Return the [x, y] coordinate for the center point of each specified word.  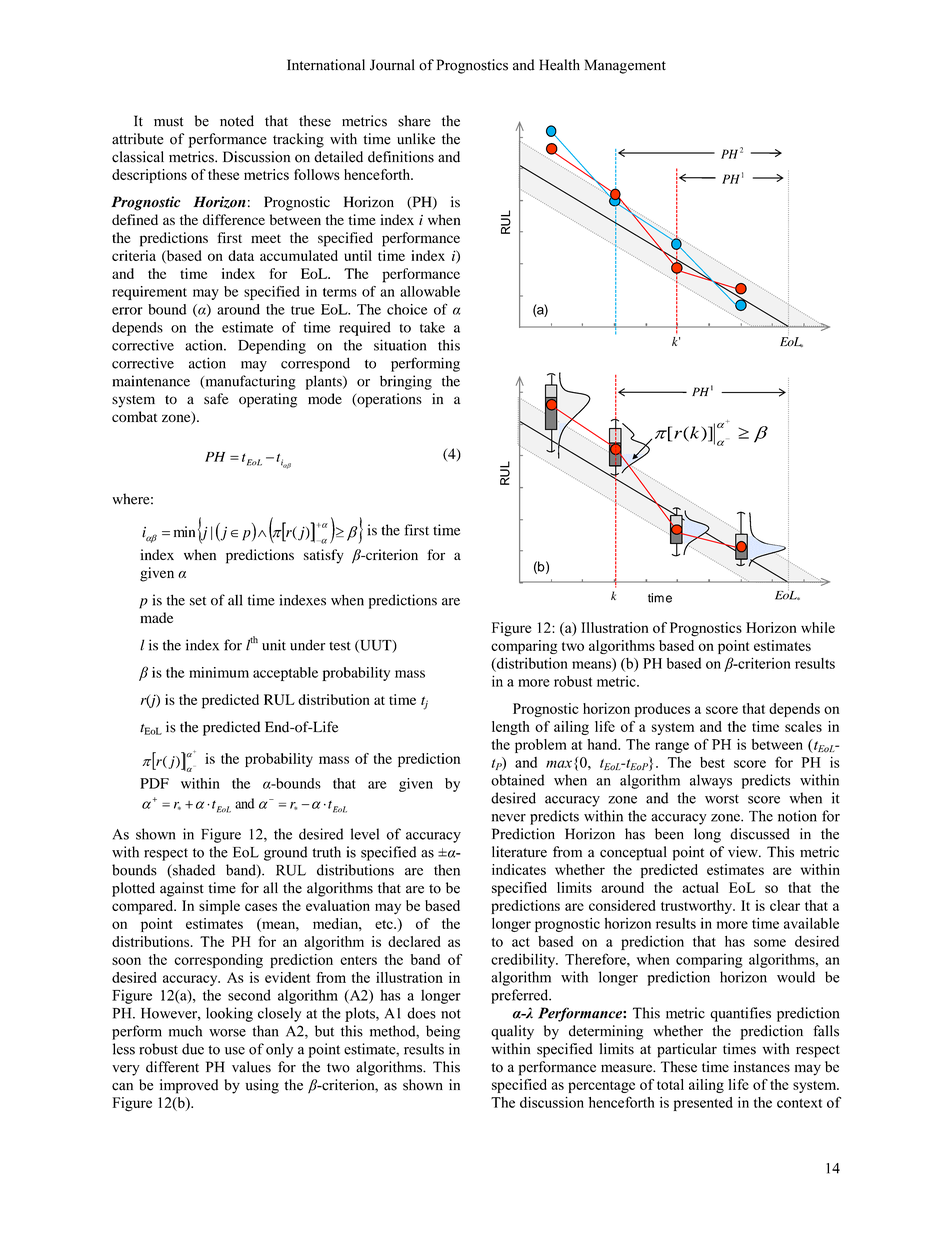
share [414, 121]
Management [625, 66]
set [198, 601]
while [818, 627]
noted [237, 121]
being [443, 1032]
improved [189, 1086]
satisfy [324, 556]
